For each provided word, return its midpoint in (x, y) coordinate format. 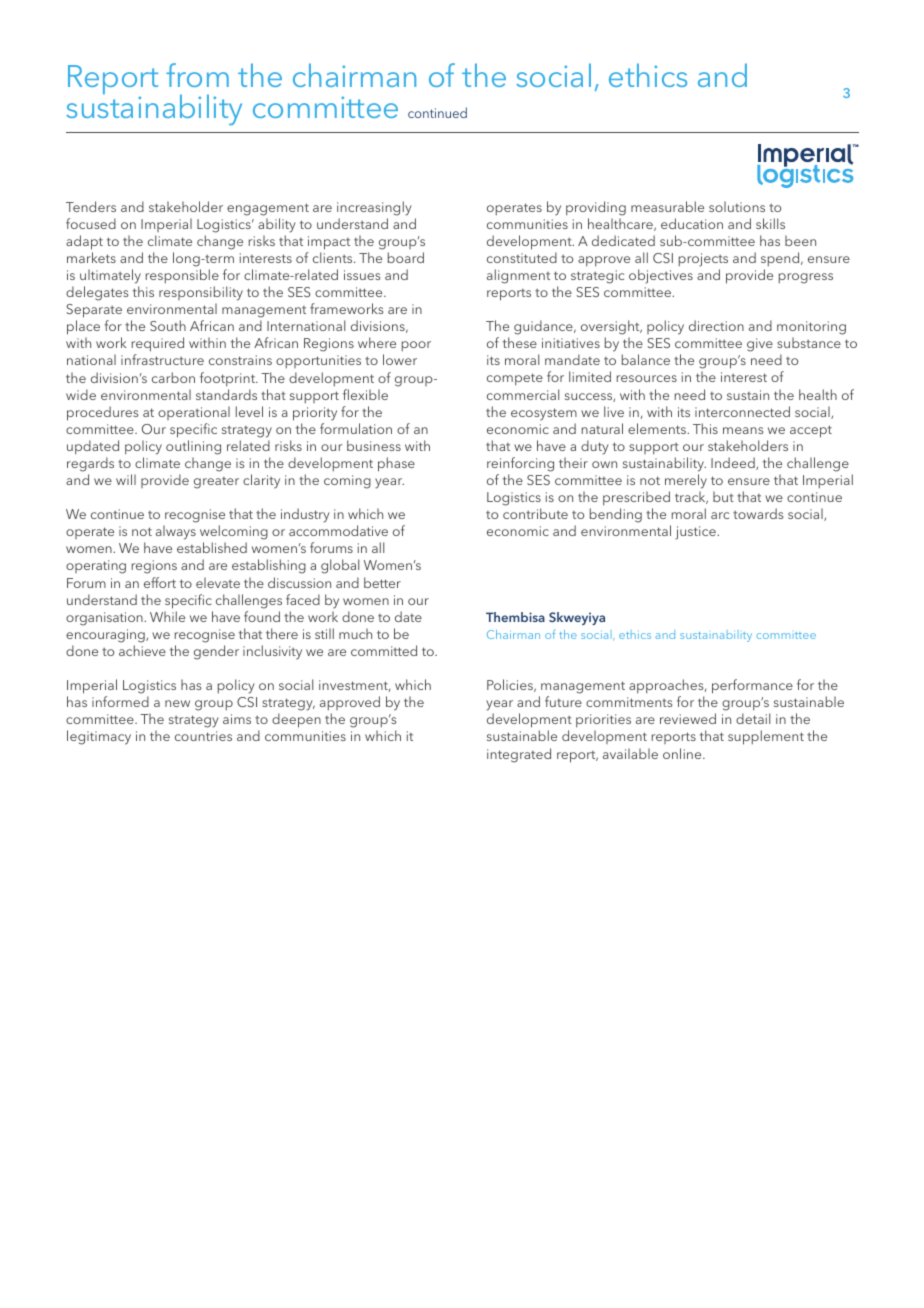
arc (720, 515)
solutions (737, 206)
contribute (535, 513)
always (176, 532)
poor (416, 346)
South (168, 325)
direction (716, 325)
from (197, 75)
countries (203, 736)
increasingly (374, 208)
